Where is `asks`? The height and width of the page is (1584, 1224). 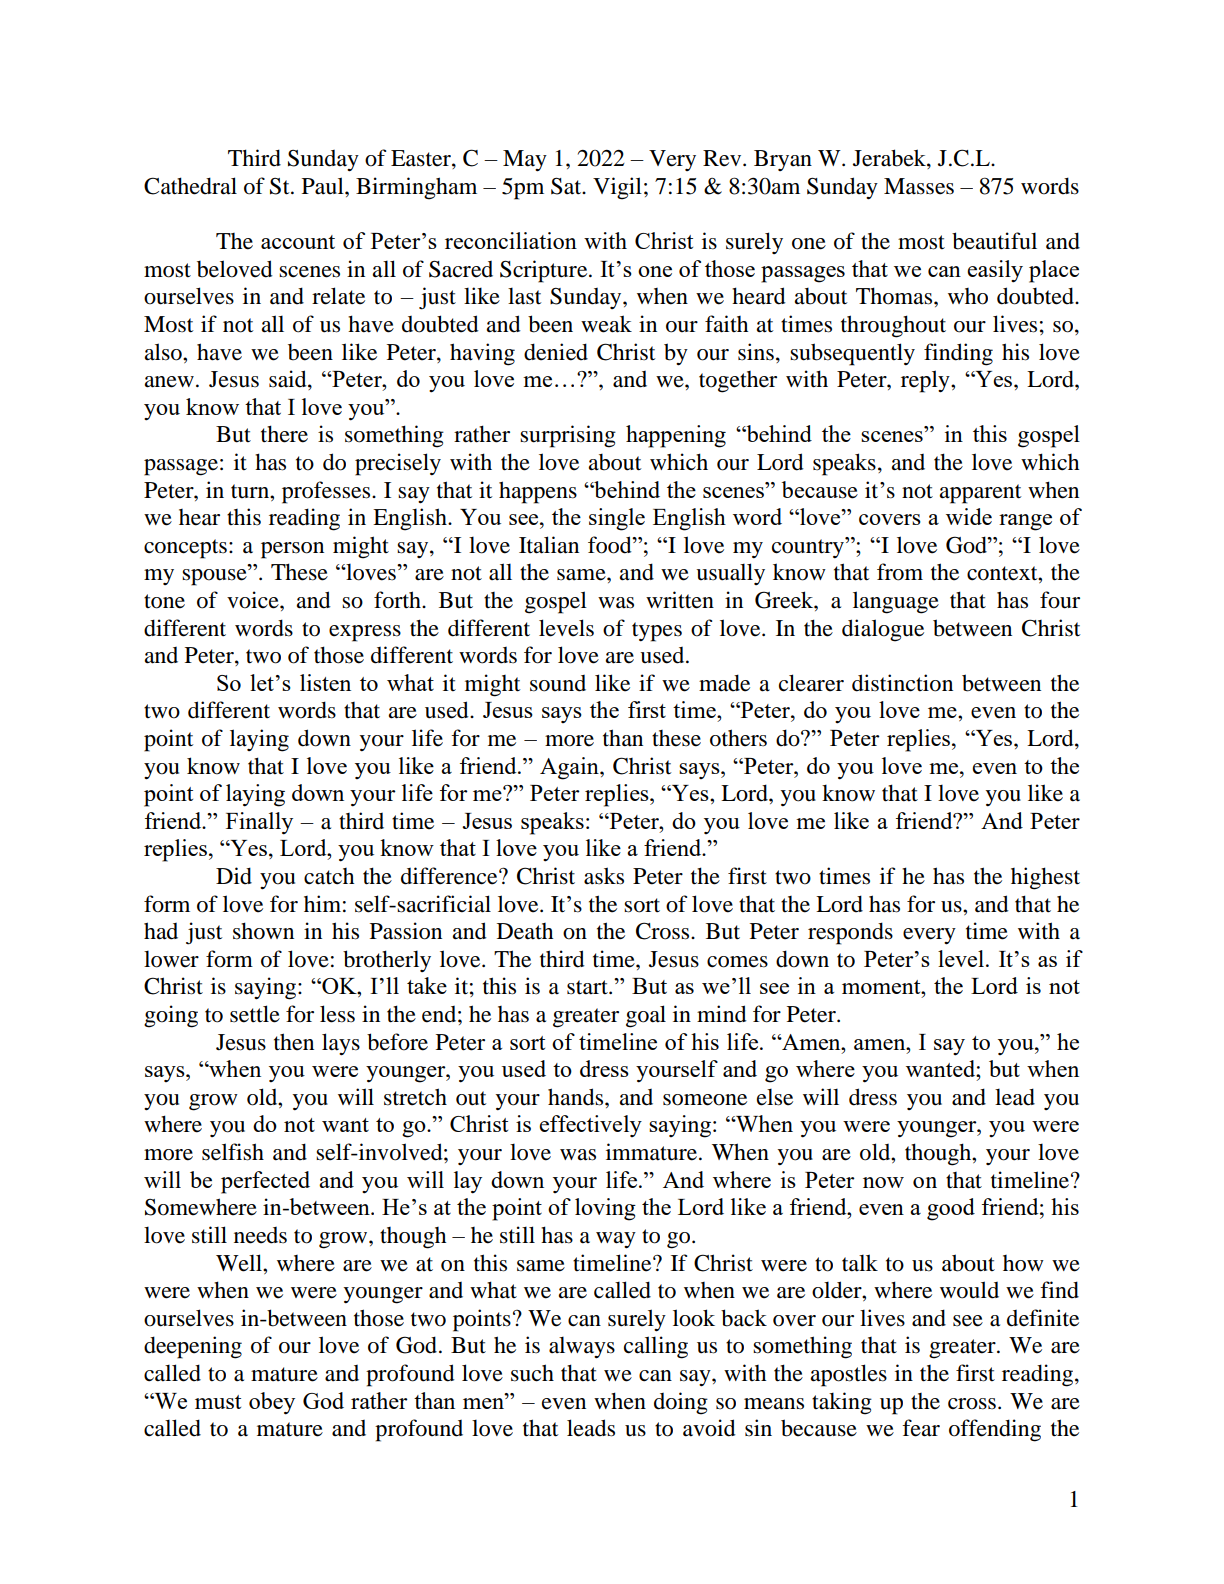 asks is located at coordinates (604, 876).
